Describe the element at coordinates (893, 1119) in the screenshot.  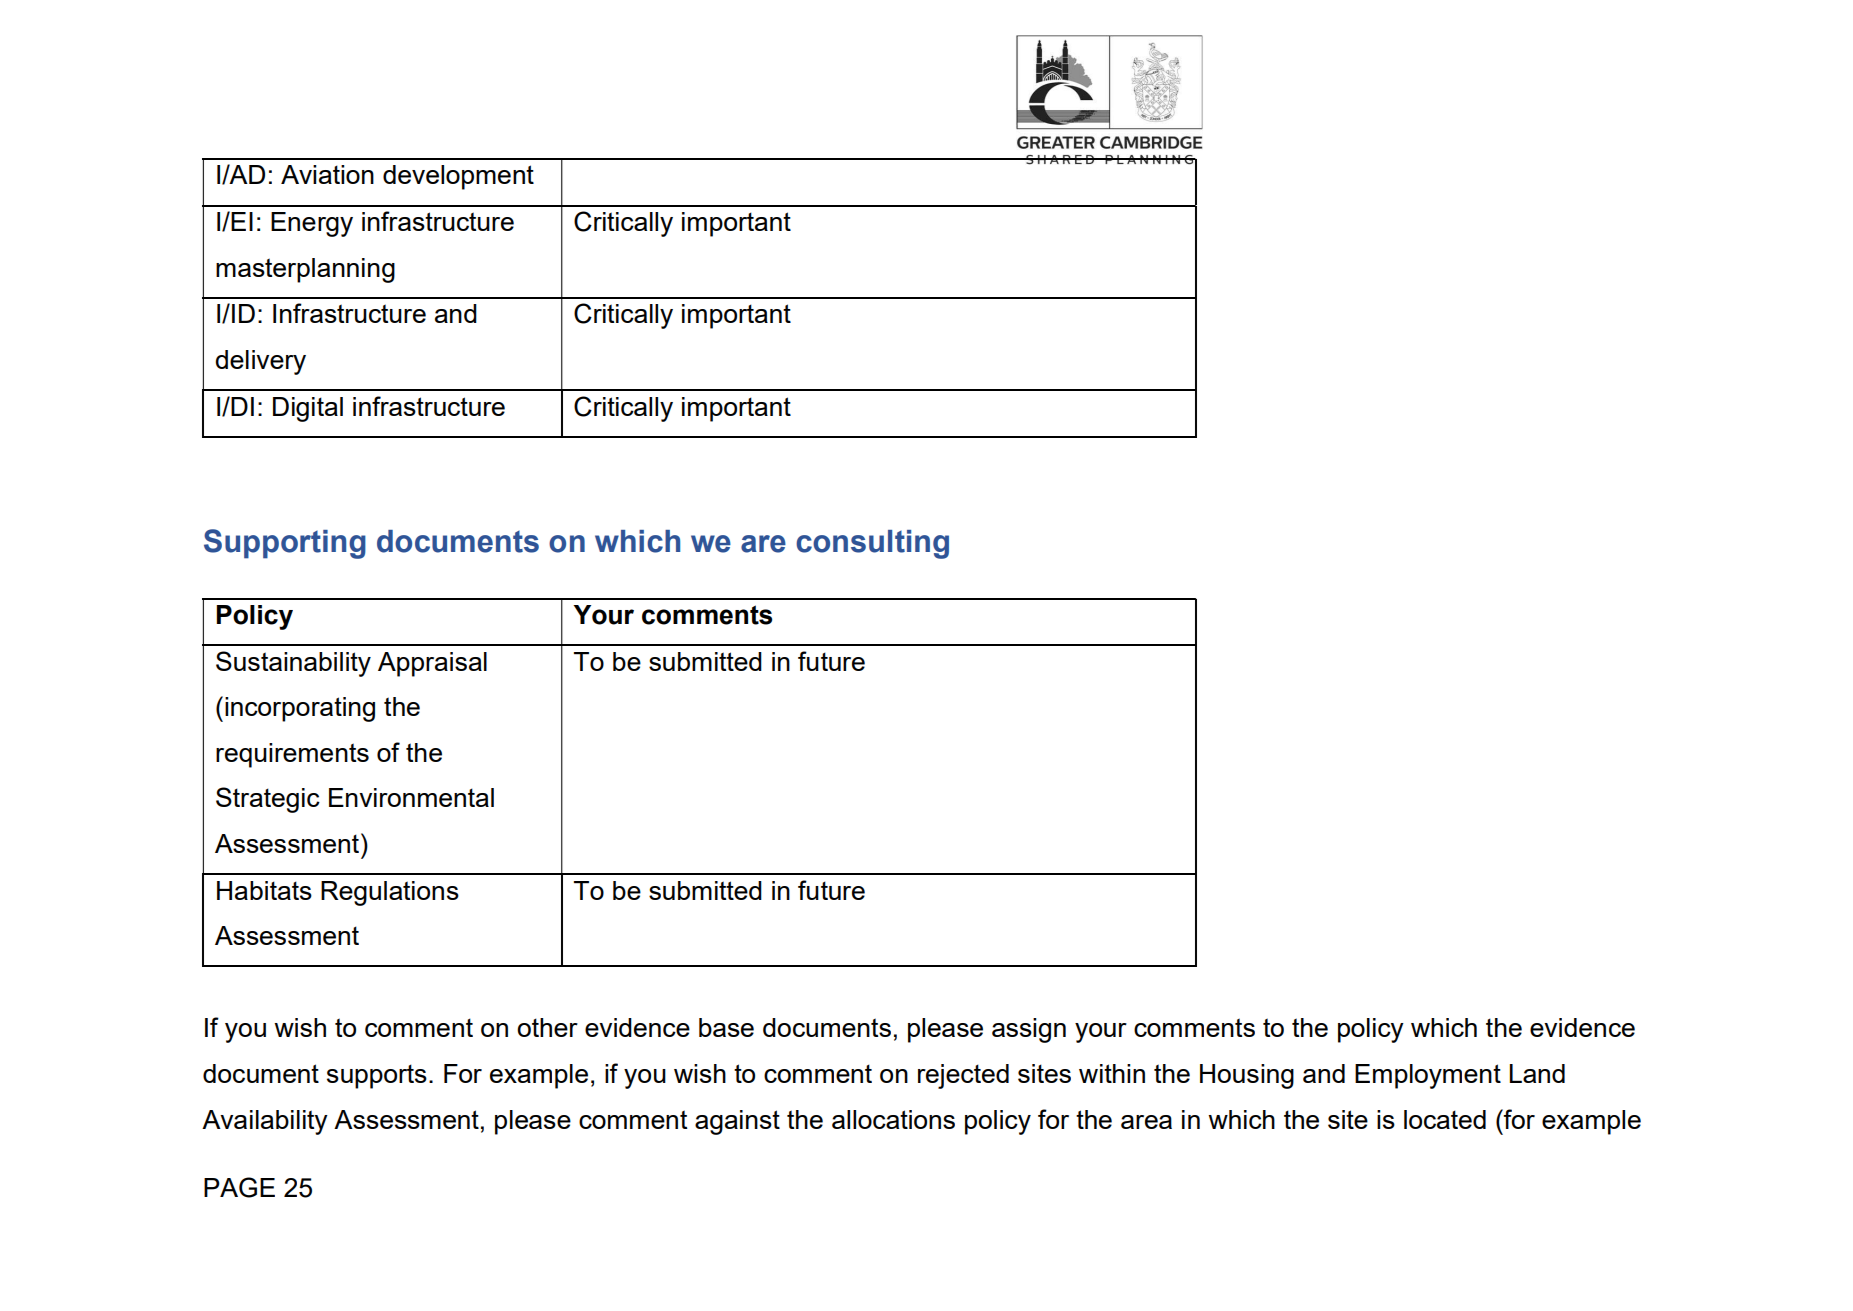
I see `allocations` at that location.
